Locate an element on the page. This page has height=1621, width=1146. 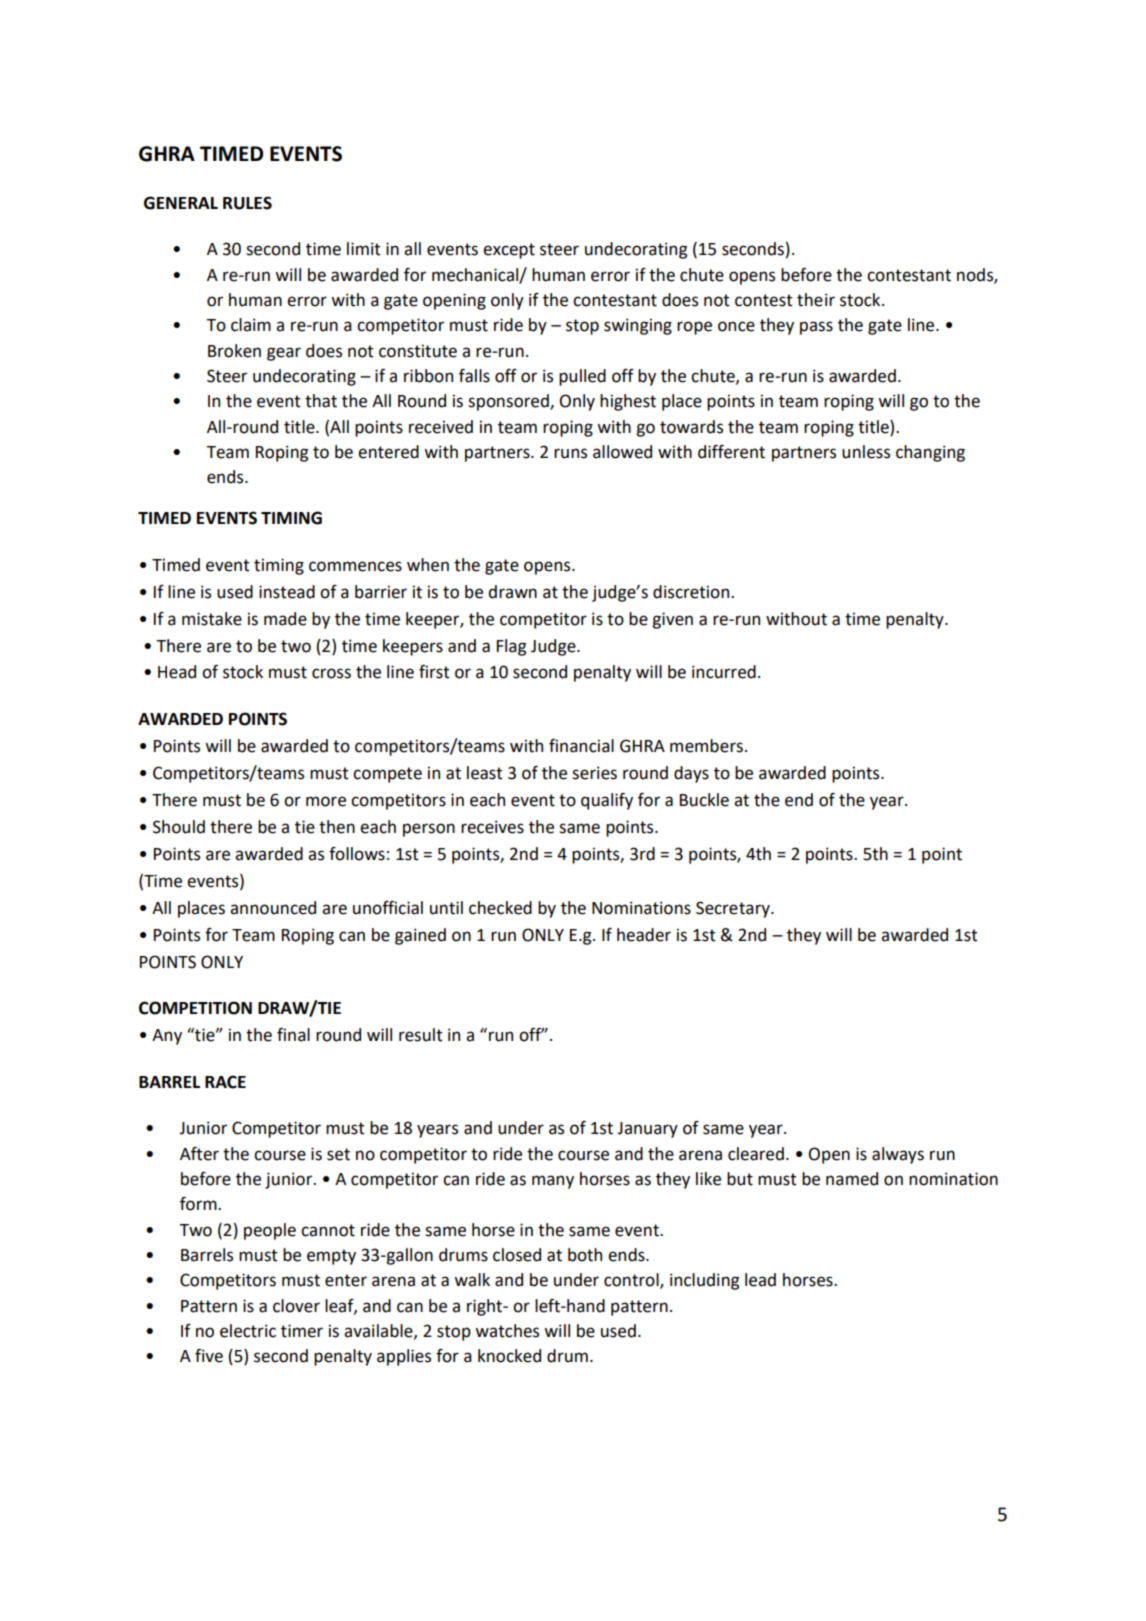
result is located at coordinates (421, 1035).
